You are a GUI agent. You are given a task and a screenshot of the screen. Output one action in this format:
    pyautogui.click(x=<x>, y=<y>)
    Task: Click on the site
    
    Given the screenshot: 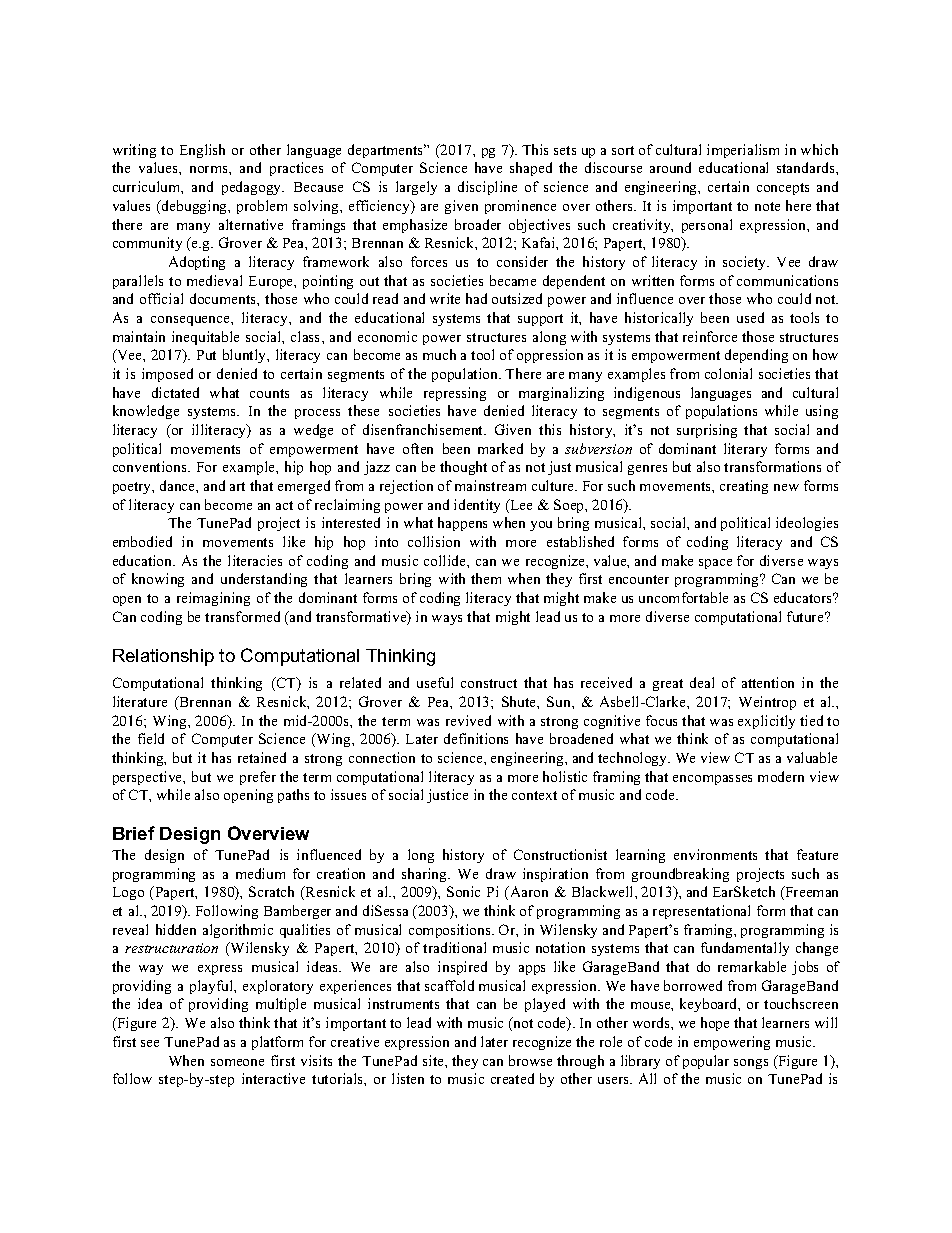 What is the action you would take?
    pyautogui.click(x=434, y=1060)
